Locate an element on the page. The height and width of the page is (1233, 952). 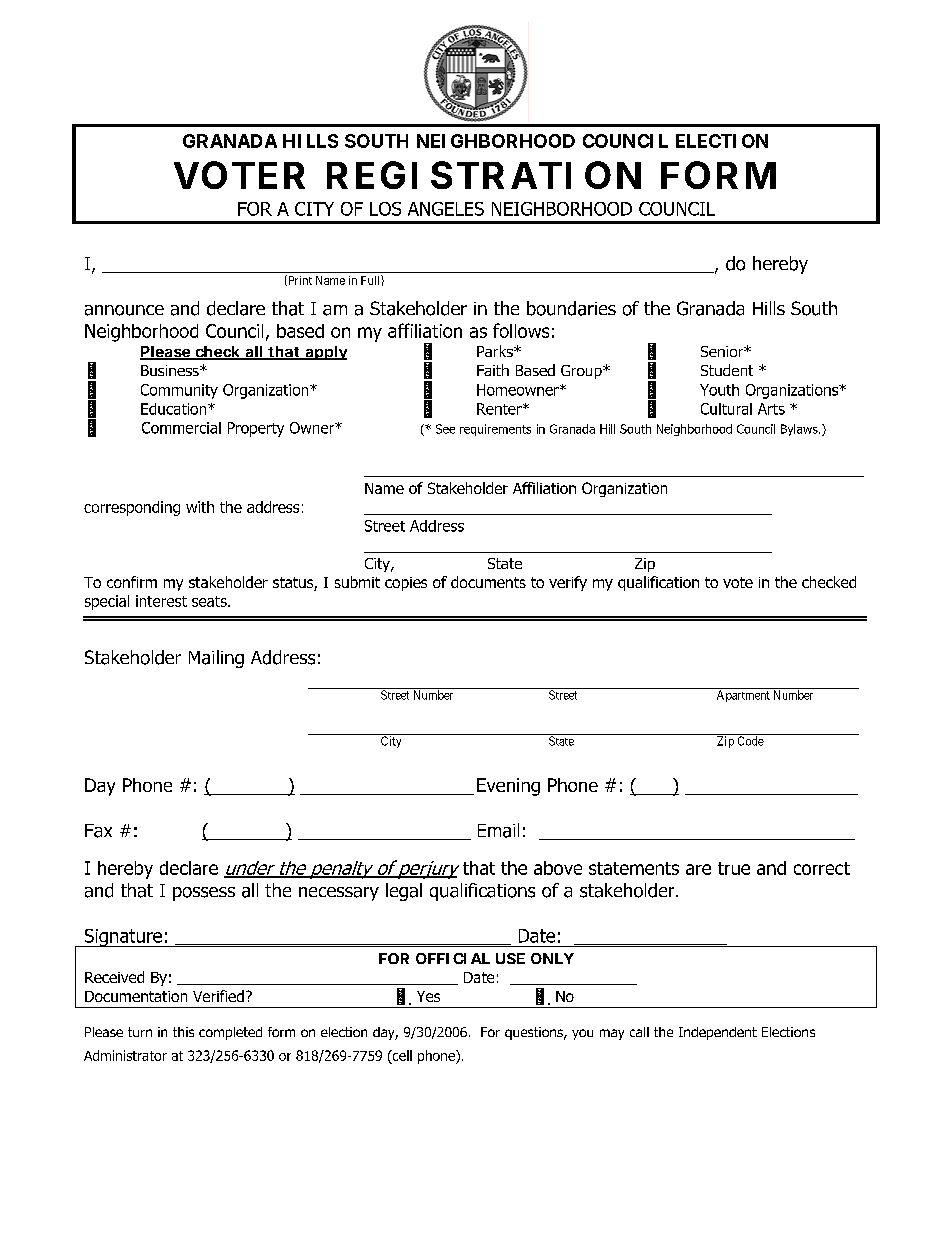
Yes is located at coordinates (428, 996).
